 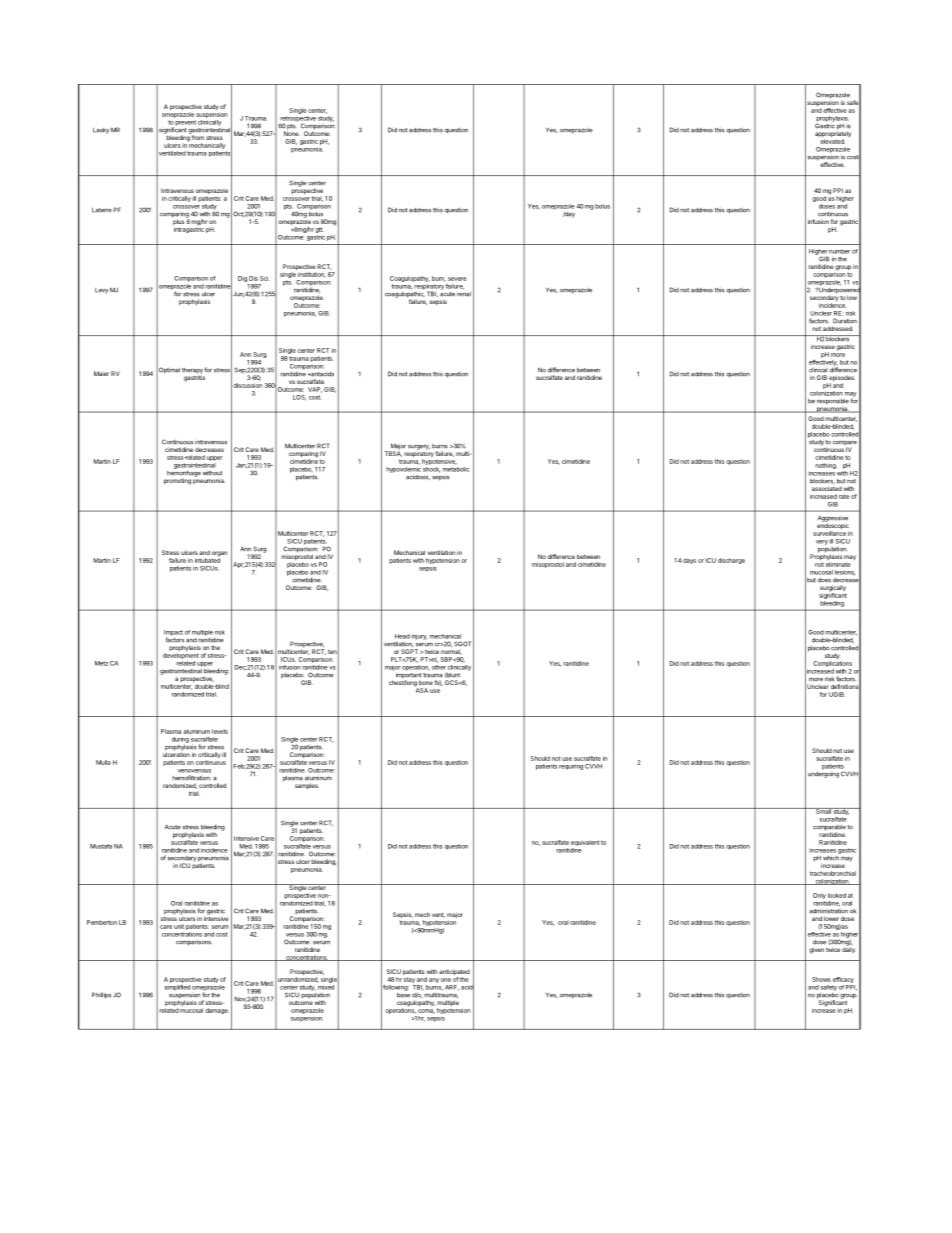 What do you see at coordinates (456, 468) in the page?
I see `metabolic` at bounding box center [456, 468].
